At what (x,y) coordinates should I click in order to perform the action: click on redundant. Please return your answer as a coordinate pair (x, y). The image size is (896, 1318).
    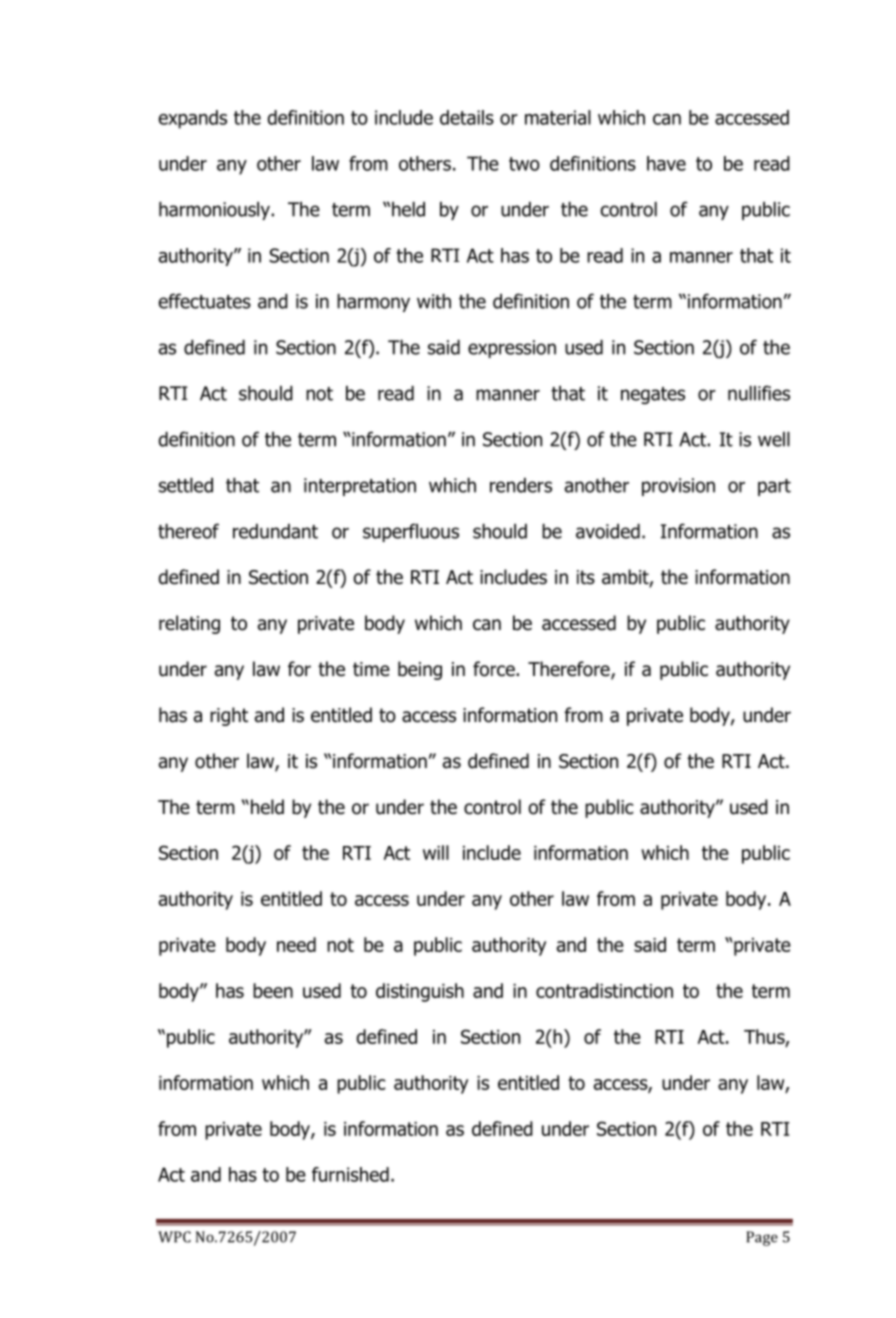
    Looking at the image, I should click on (275, 531).
